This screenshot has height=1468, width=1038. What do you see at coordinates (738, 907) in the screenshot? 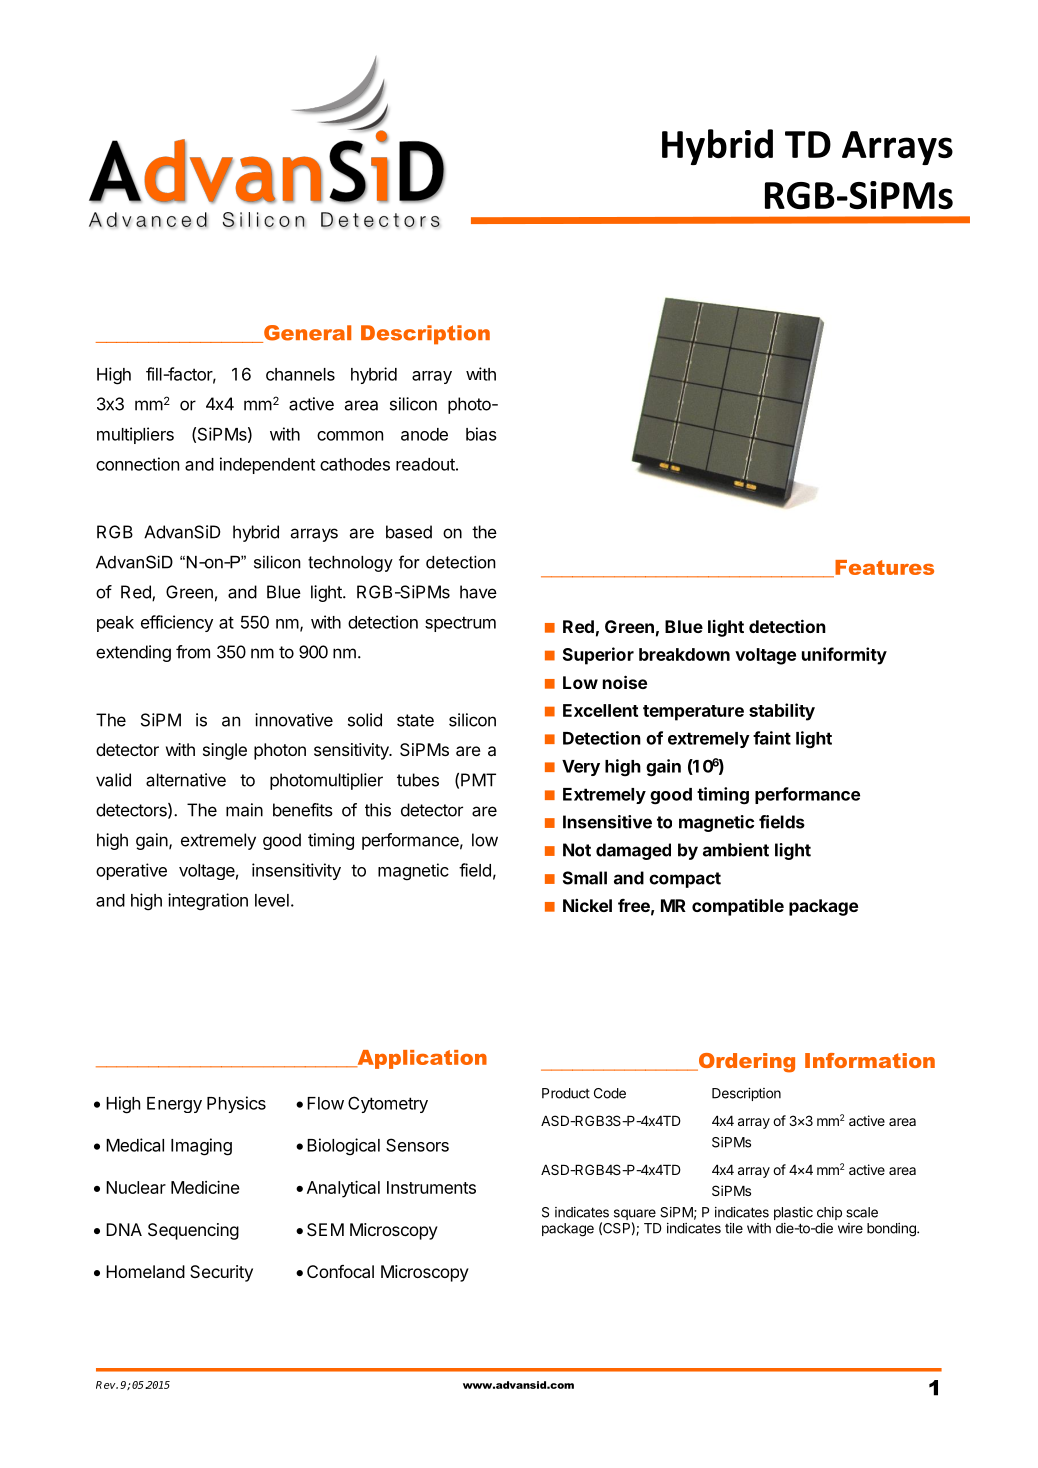
I see `compatible` at bounding box center [738, 907].
